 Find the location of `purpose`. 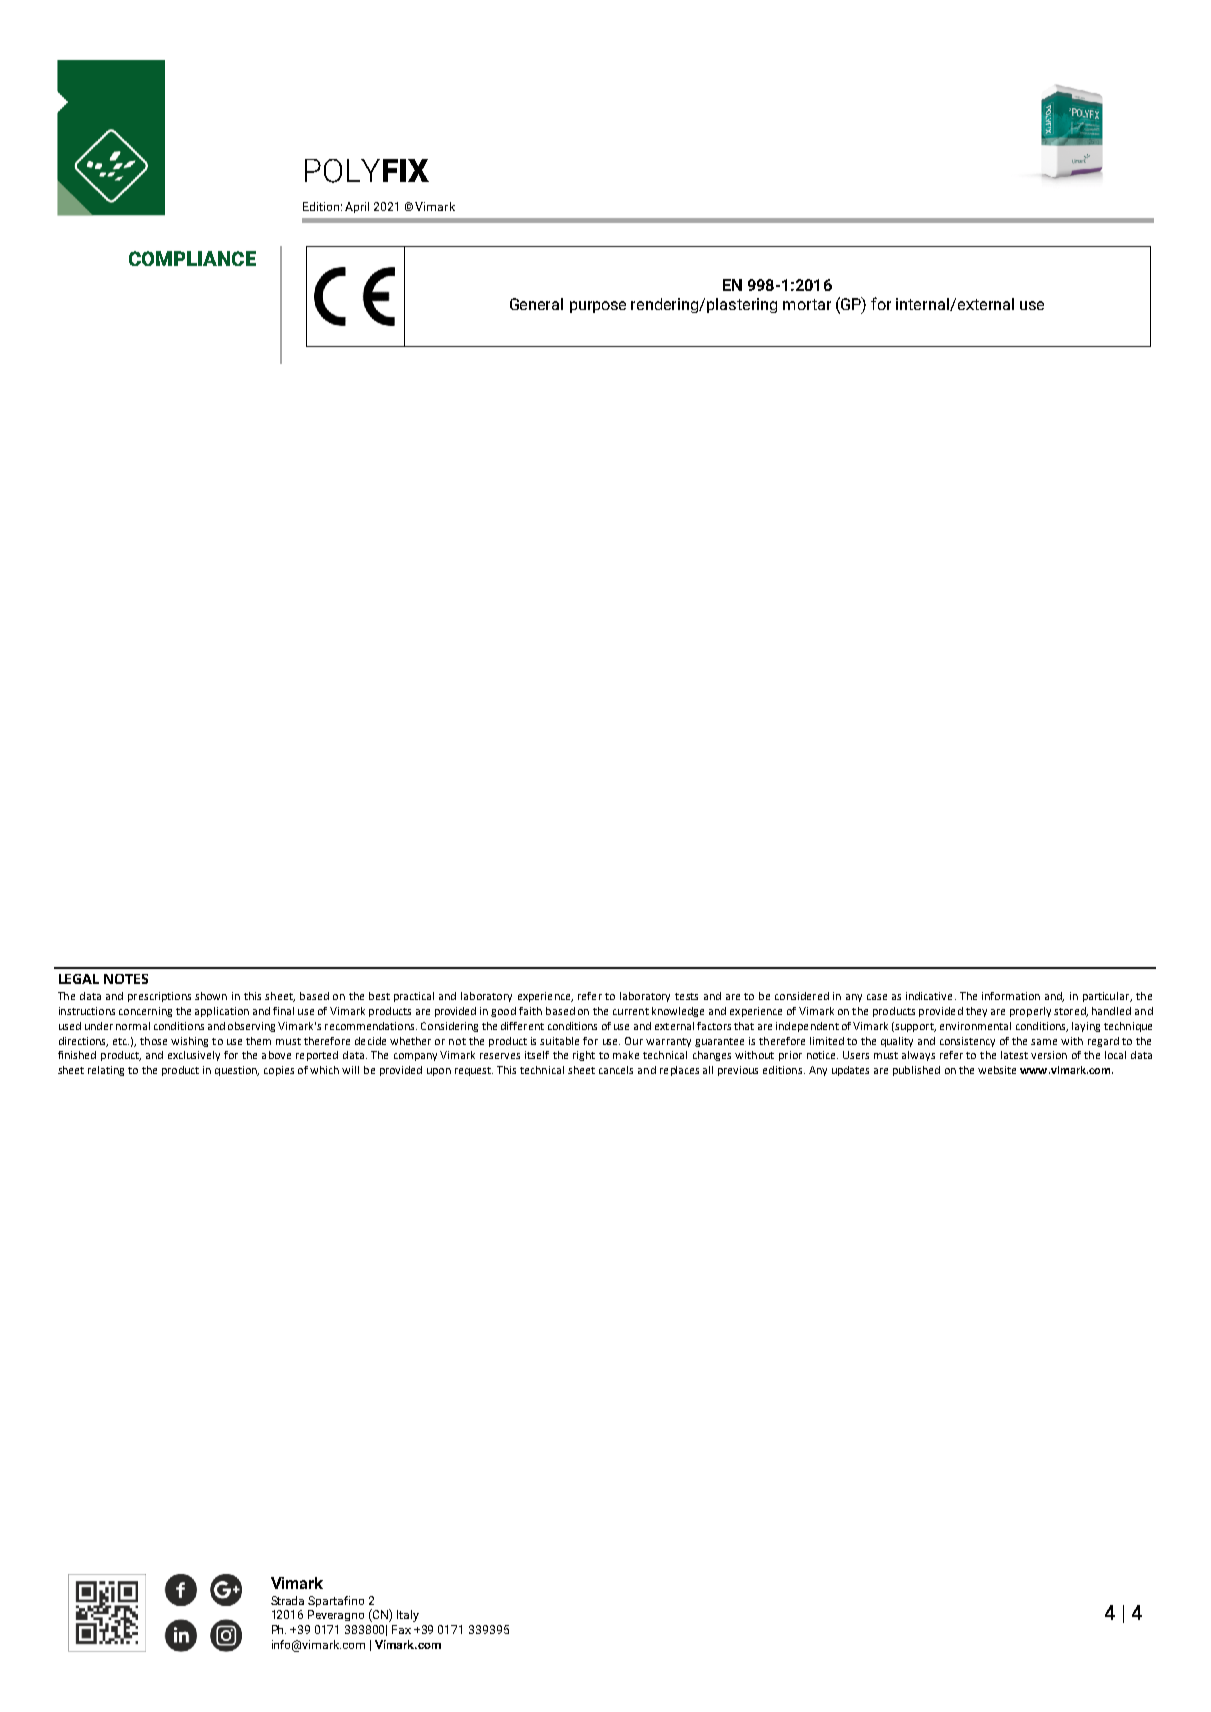

purpose is located at coordinates (598, 307).
